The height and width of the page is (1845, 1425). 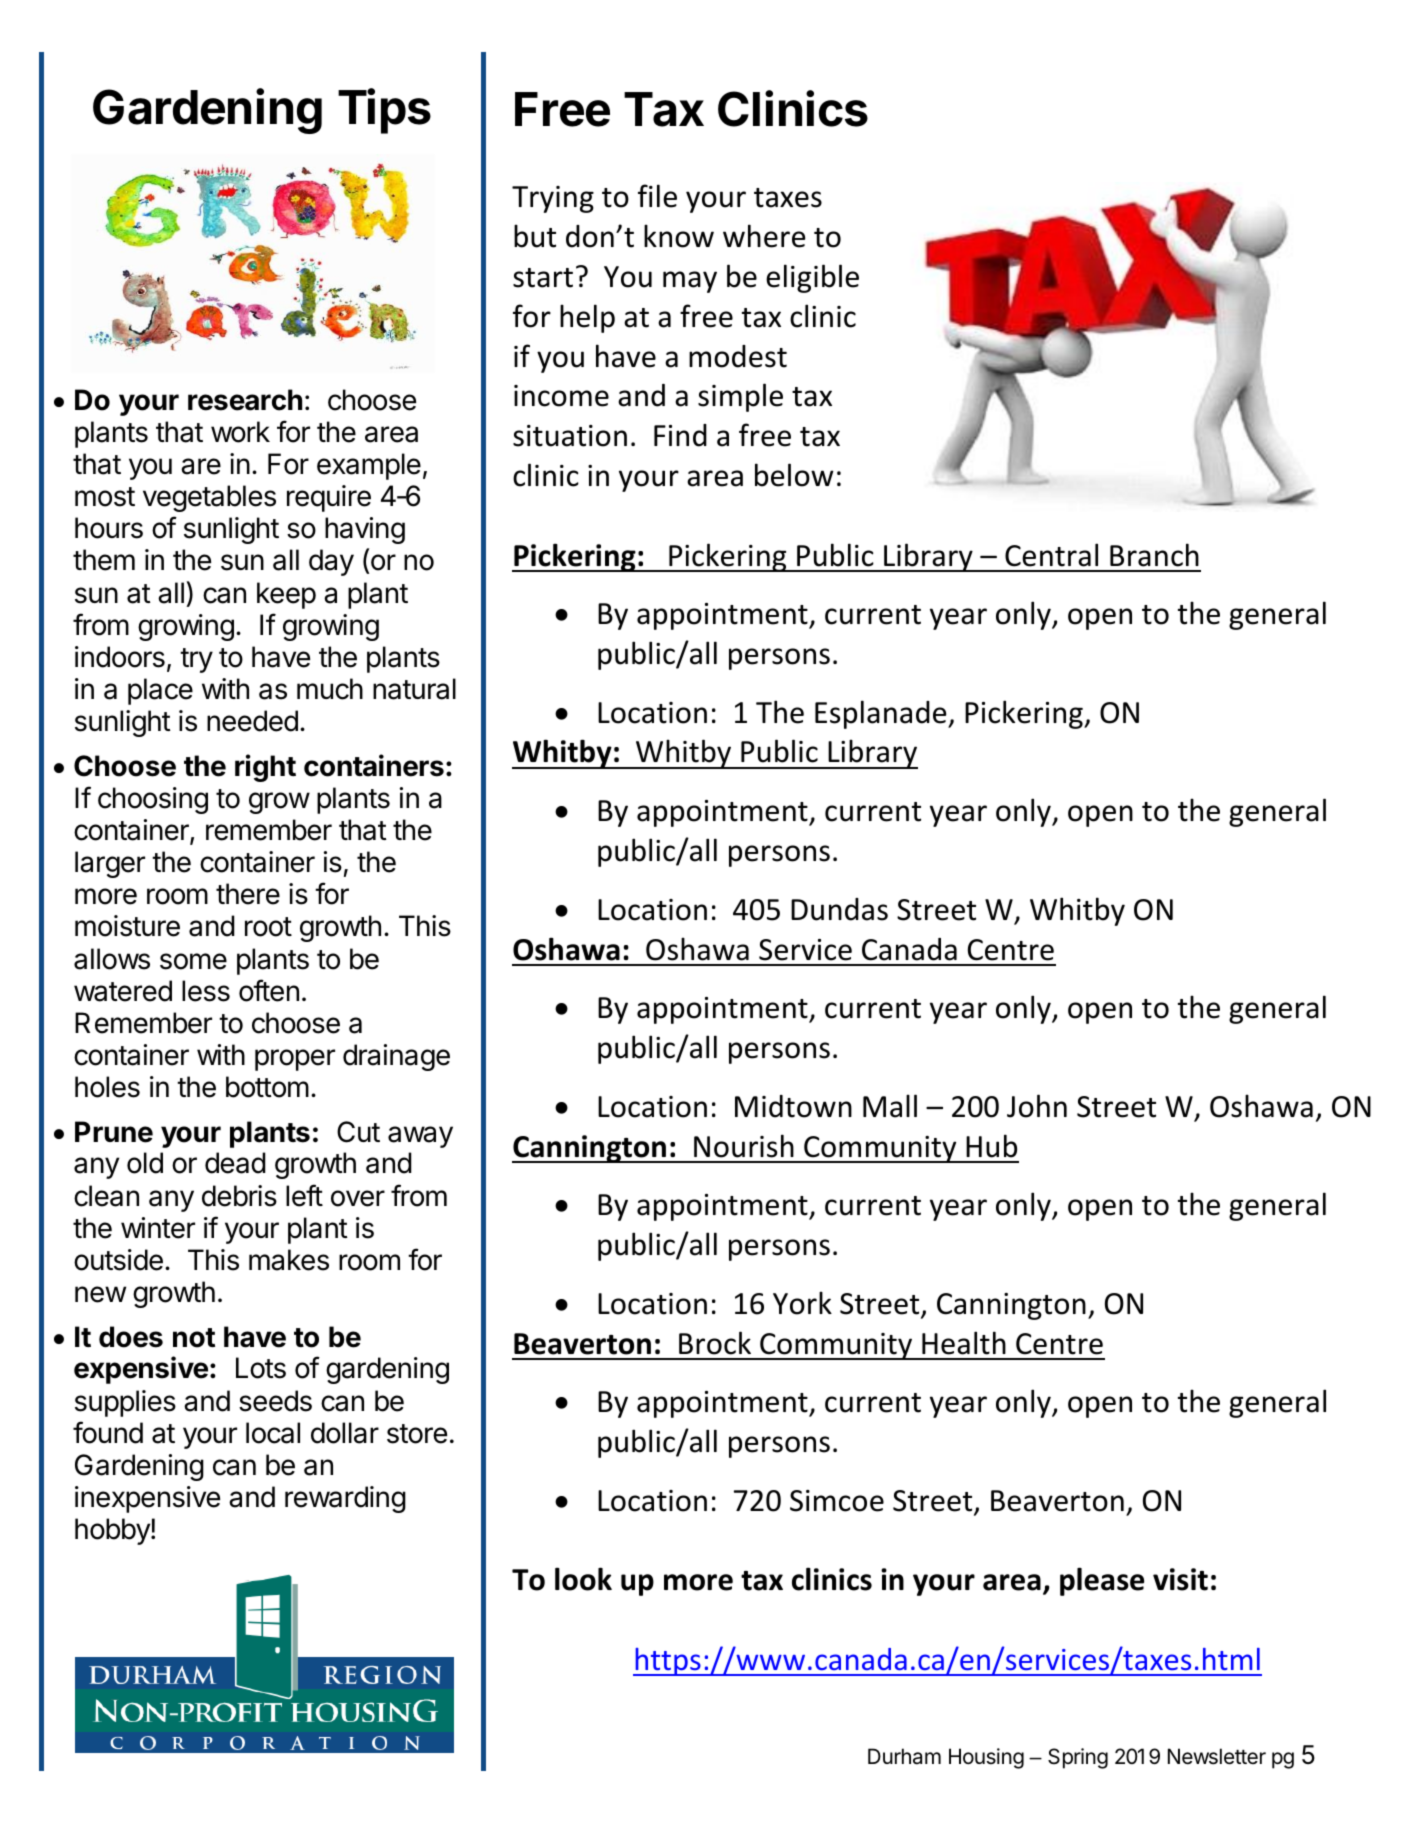 What do you see at coordinates (113, 1531) in the page?
I see `hobby` at bounding box center [113, 1531].
